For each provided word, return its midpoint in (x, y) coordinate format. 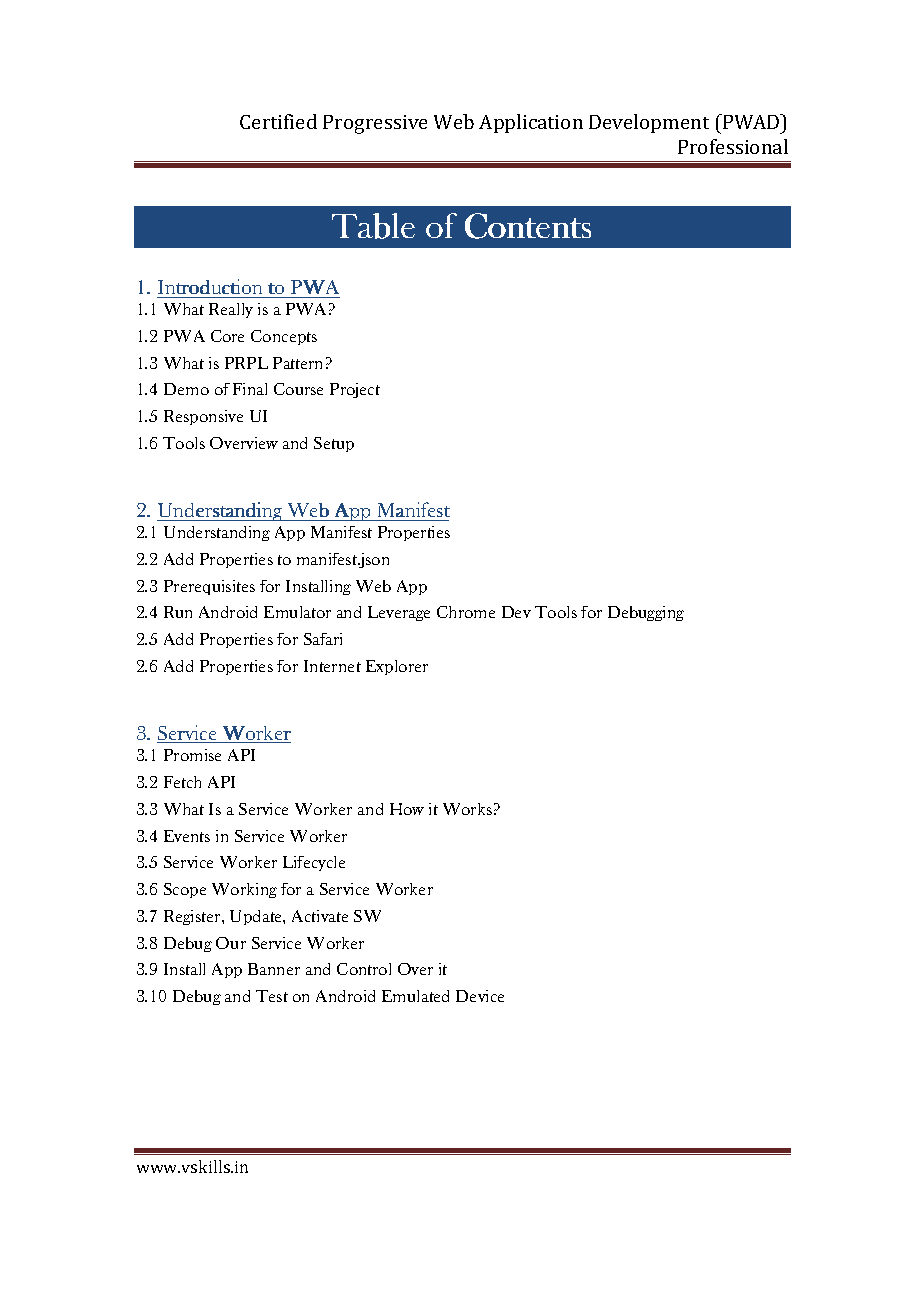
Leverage (399, 613)
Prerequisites (209, 587)
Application (531, 123)
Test (272, 996)
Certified (278, 121)
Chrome (466, 612)
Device (480, 996)
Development (649, 123)
